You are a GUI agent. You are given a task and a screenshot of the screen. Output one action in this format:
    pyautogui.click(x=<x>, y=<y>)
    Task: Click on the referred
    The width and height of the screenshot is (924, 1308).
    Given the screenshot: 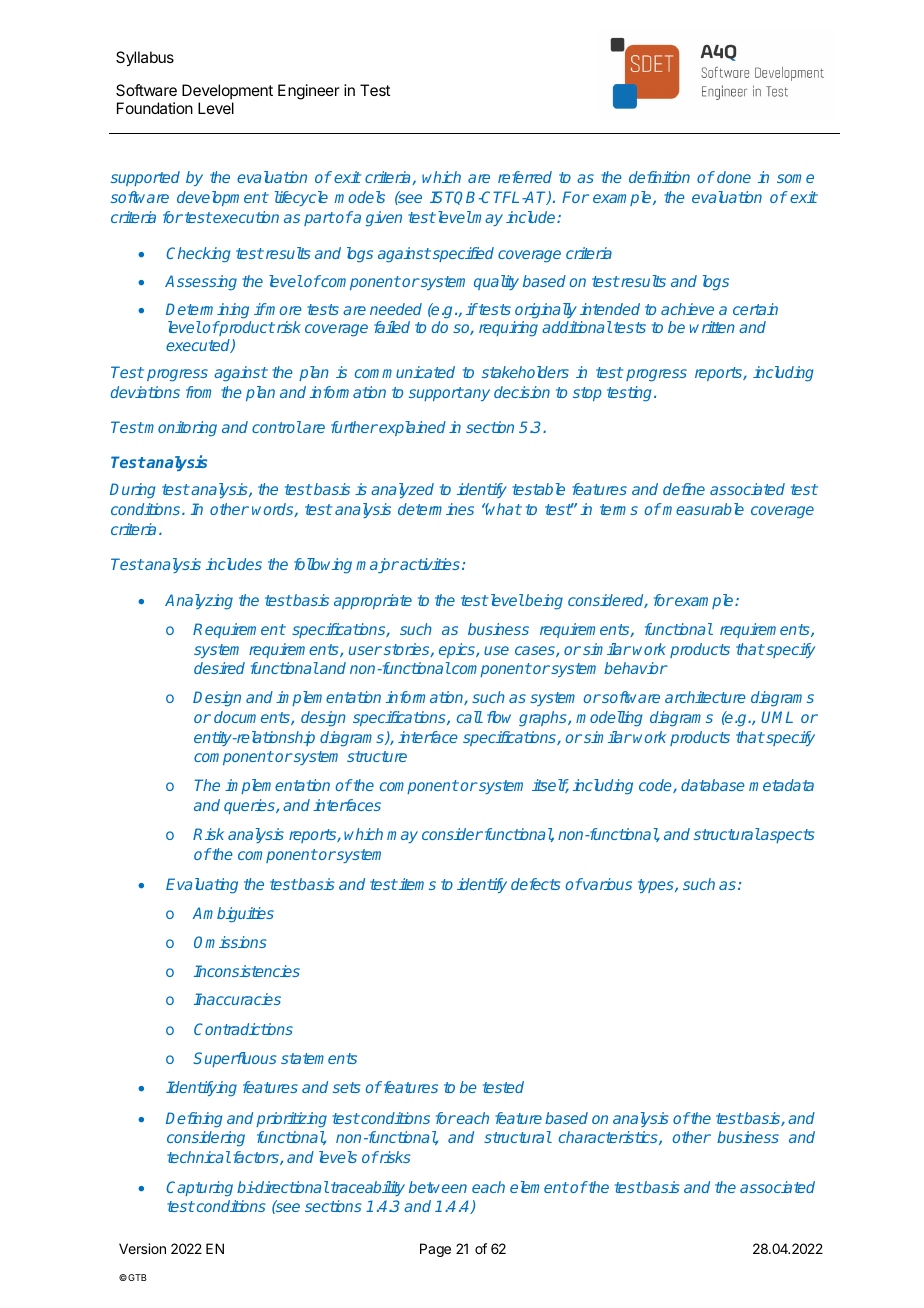 What is the action you would take?
    pyautogui.click(x=525, y=177)
